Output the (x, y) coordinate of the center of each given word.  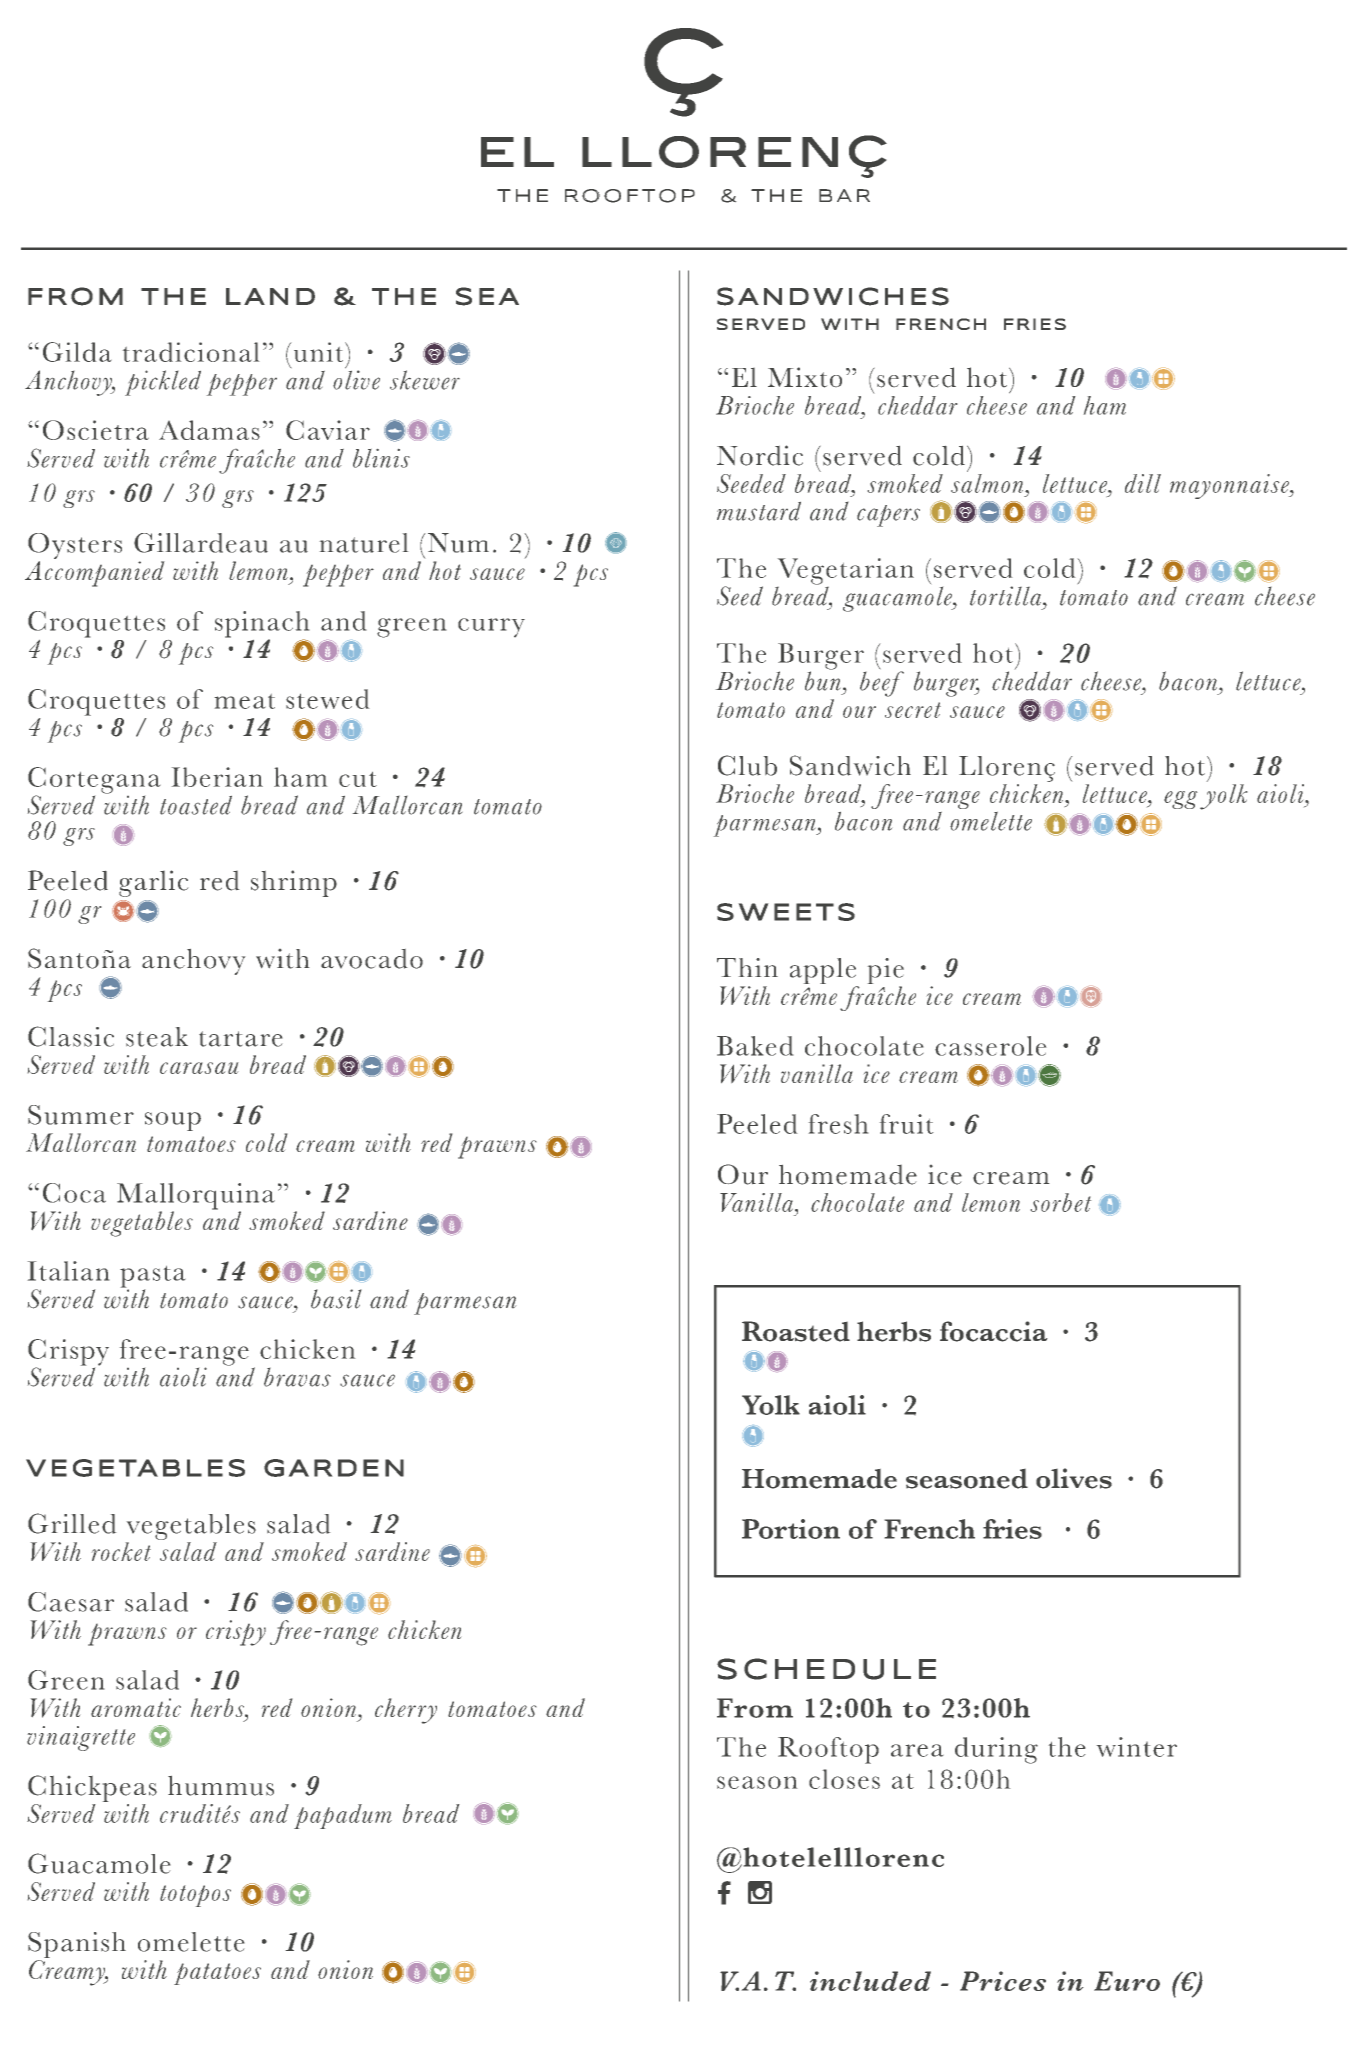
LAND (270, 296)
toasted (196, 805)
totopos (195, 1896)
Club (747, 765)
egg (1180, 800)
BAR (844, 195)
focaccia (993, 1331)
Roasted (796, 1331)
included (870, 1981)
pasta (152, 1278)
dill (1143, 483)
